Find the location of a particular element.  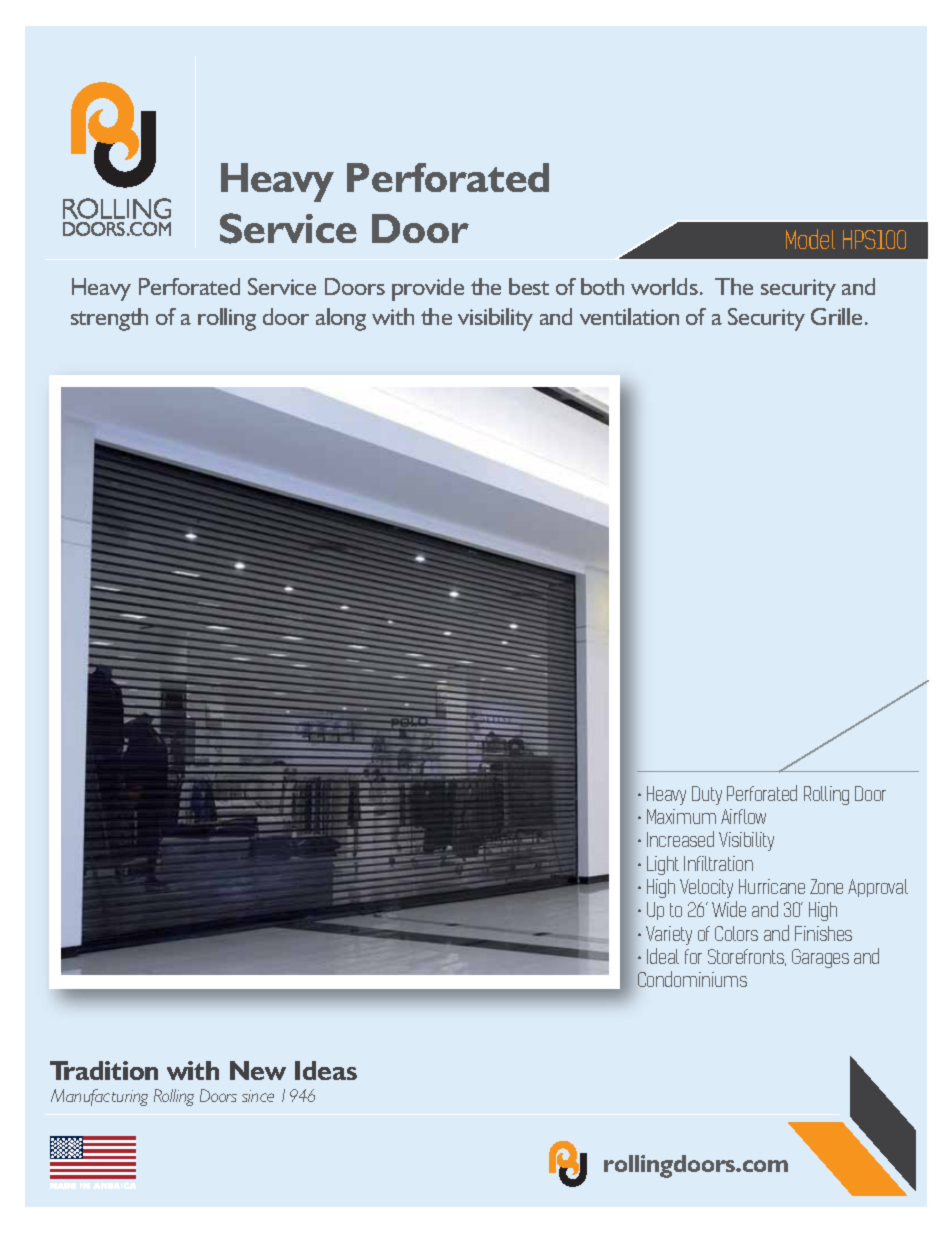

Ideas is located at coordinates (326, 1070).
